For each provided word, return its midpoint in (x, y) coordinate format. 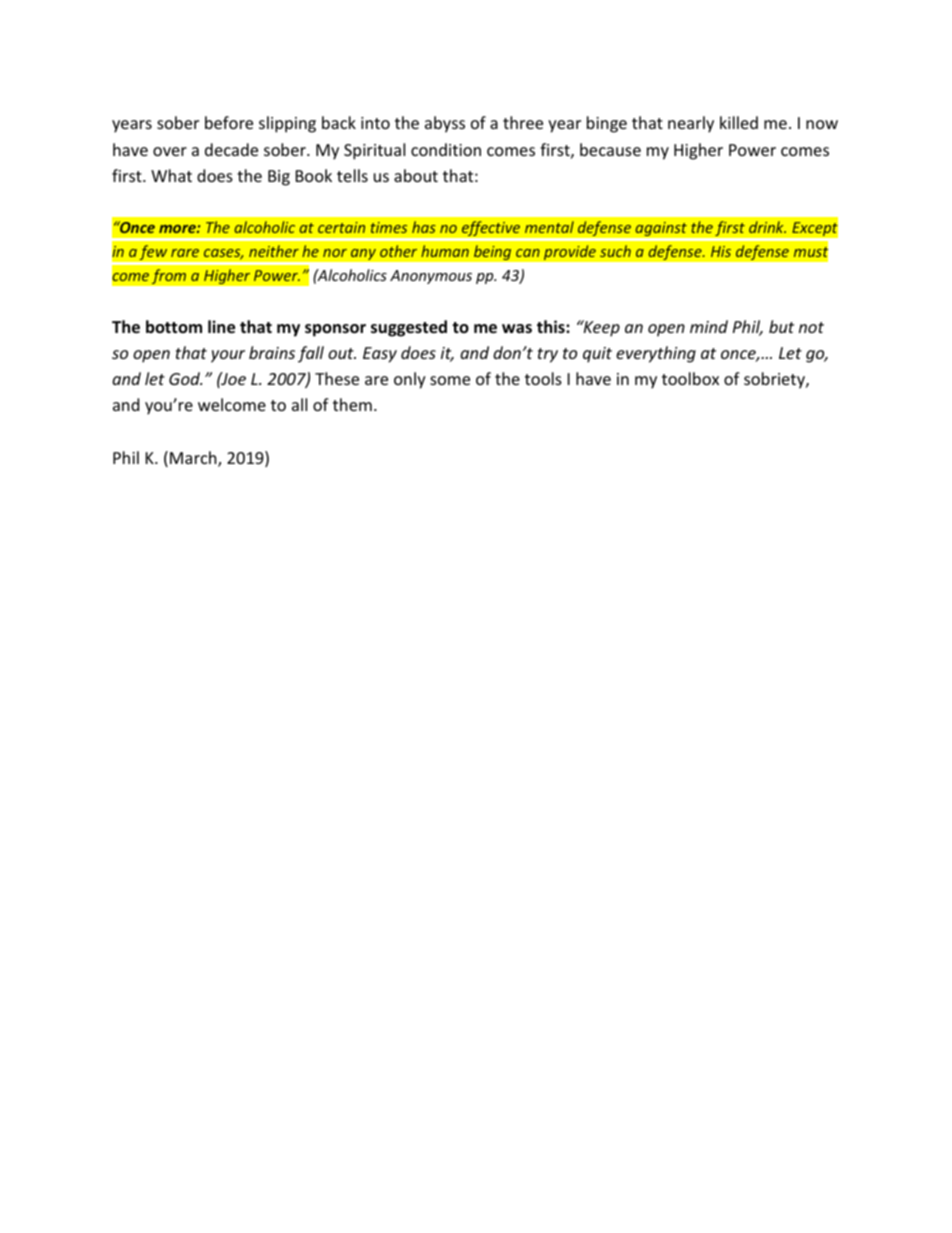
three (523, 122)
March (194, 459)
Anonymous (431, 277)
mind (709, 326)
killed (739, 122)
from (168, 276)
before (229, 122)
